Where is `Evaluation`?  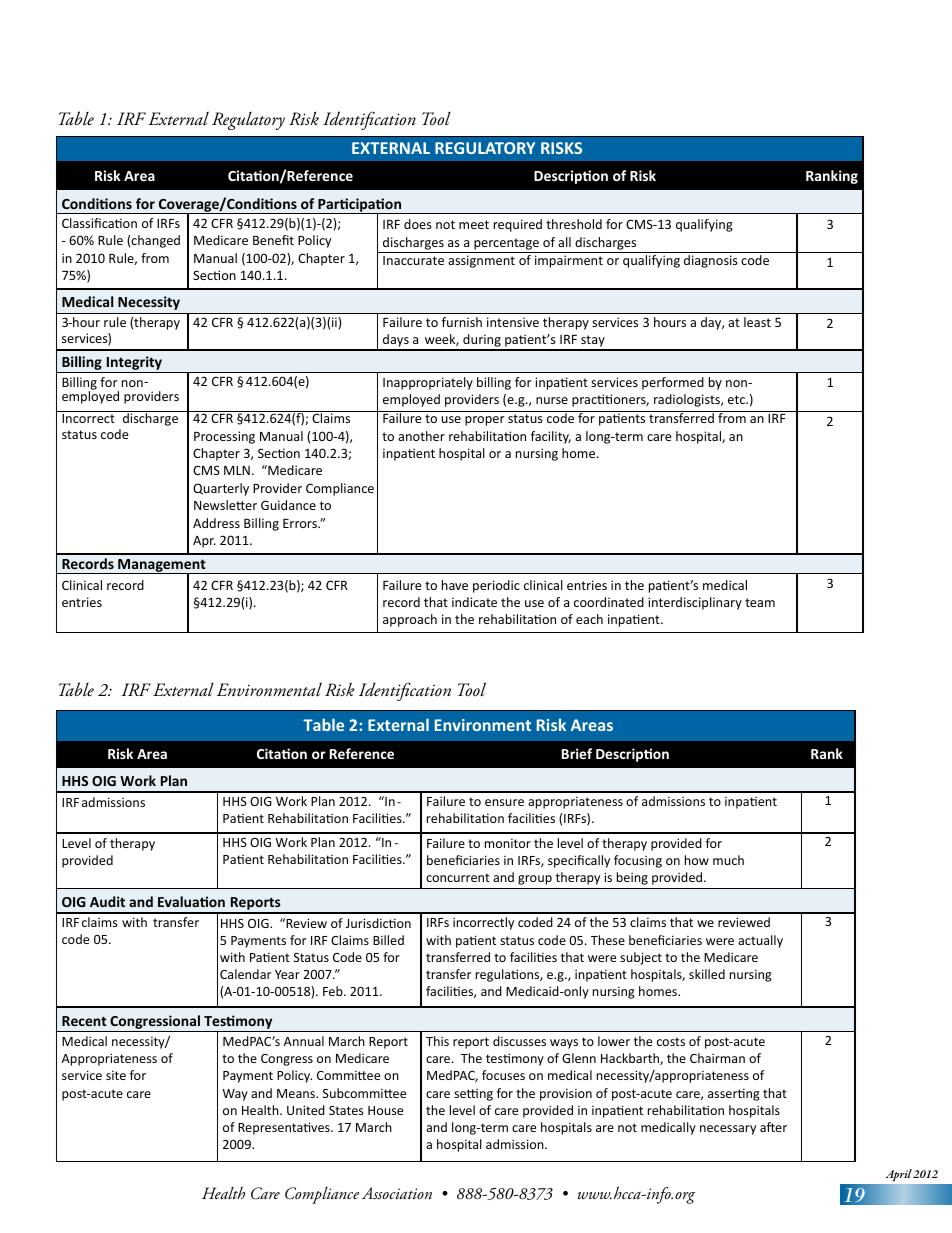
Evaluation is located at coordinates (191, 901).
